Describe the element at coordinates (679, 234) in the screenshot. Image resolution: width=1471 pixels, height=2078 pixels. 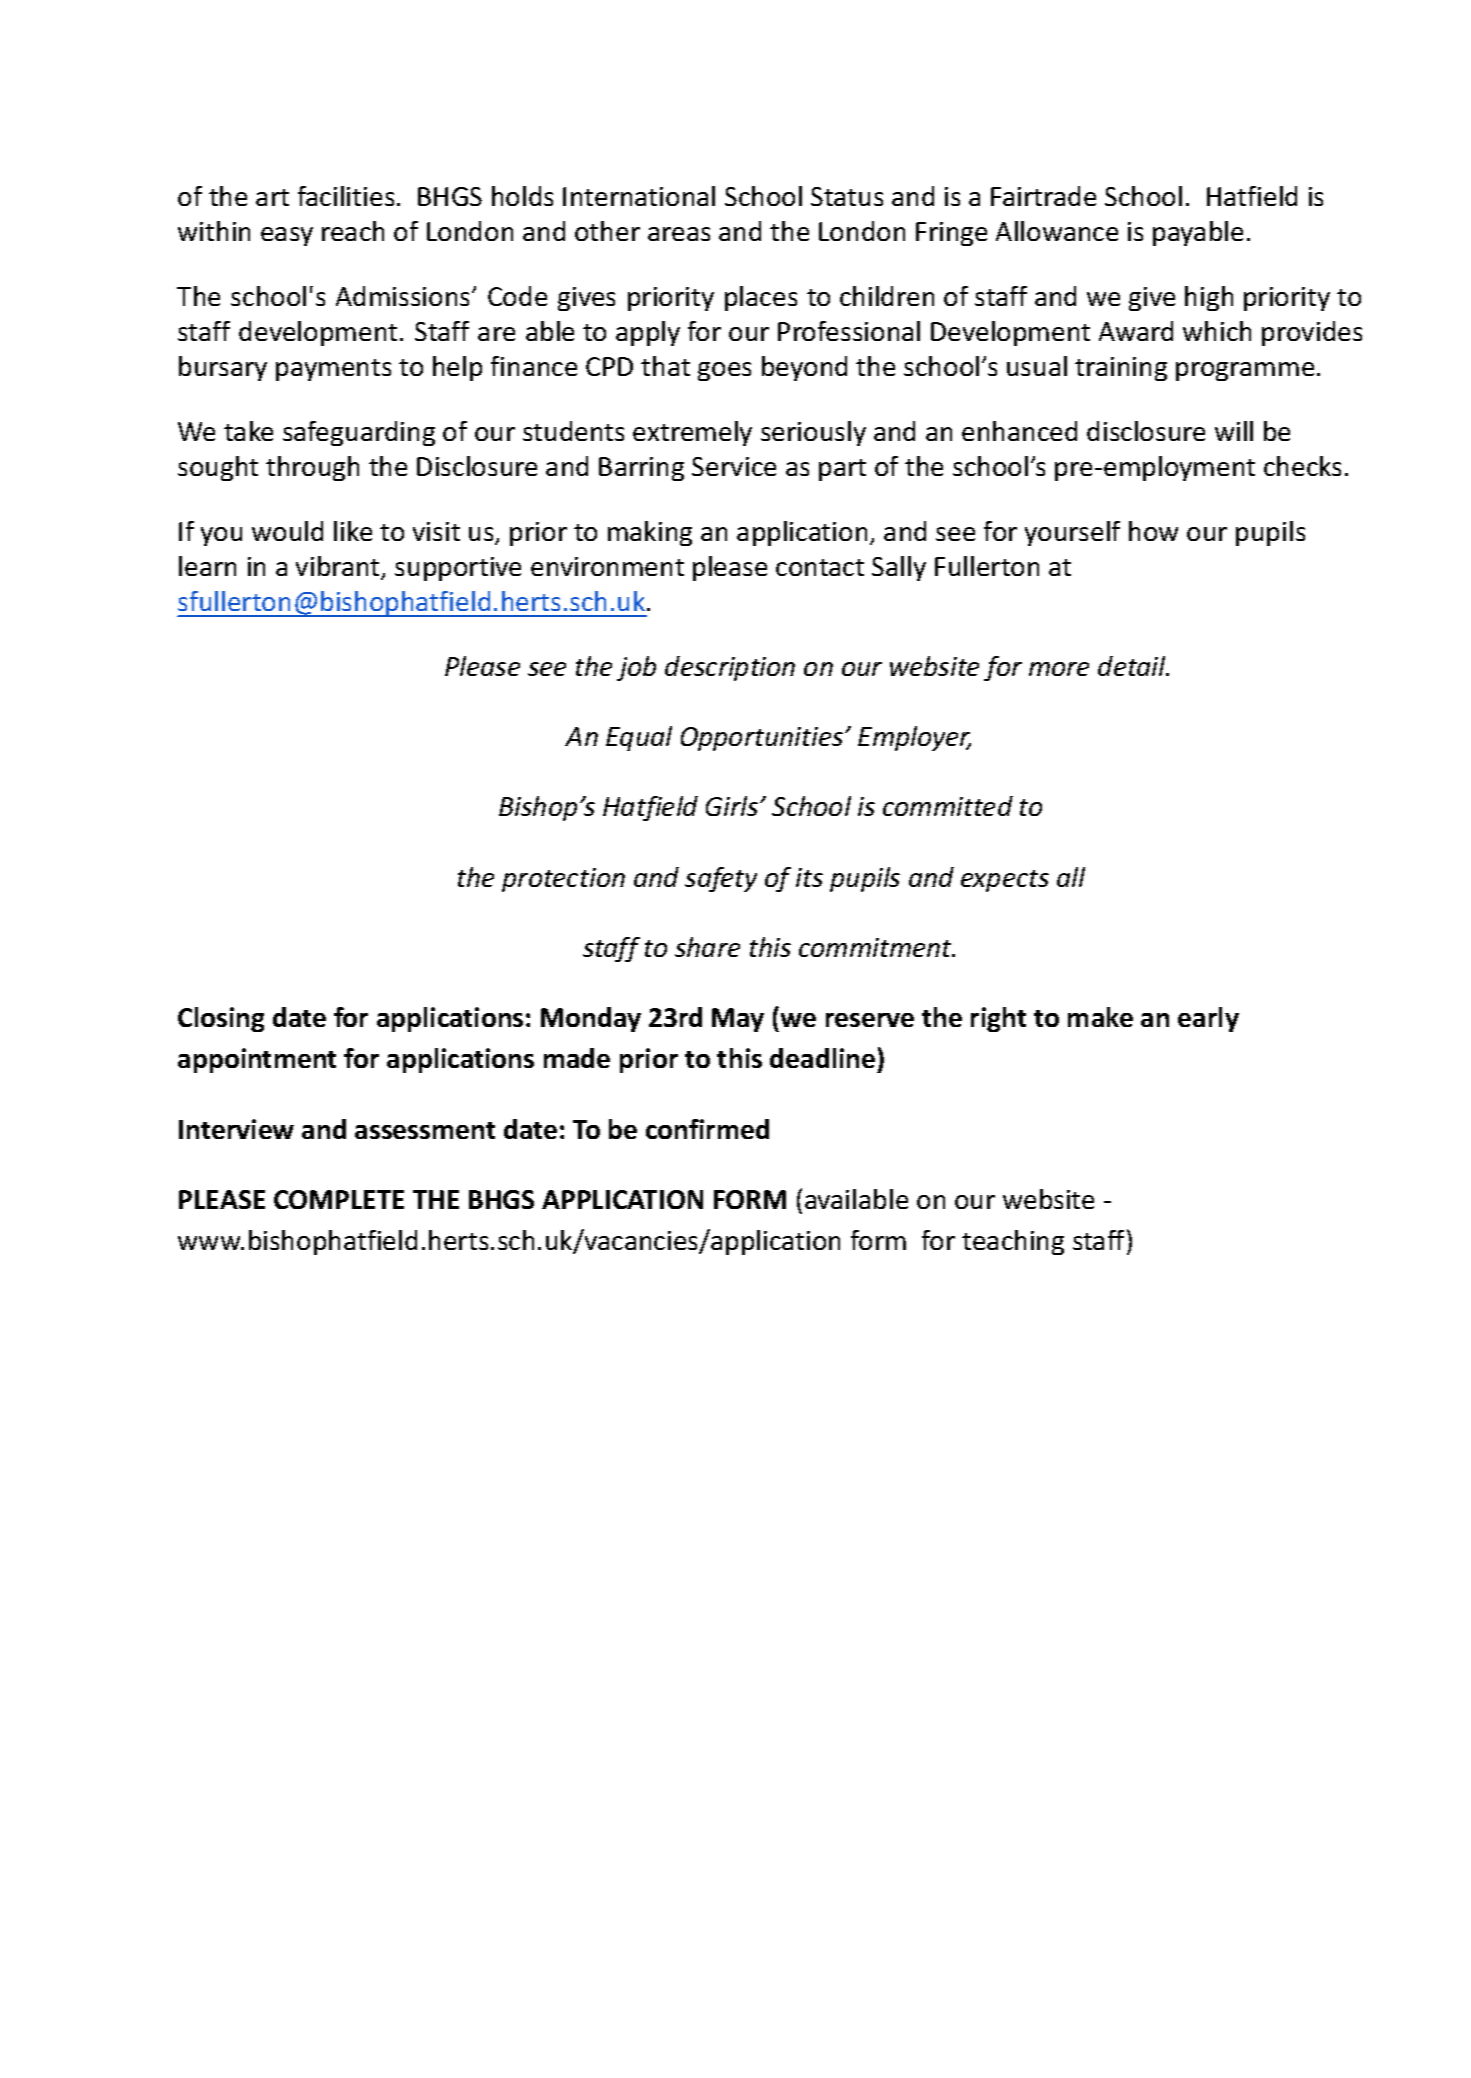
I see `areas` at that location.
